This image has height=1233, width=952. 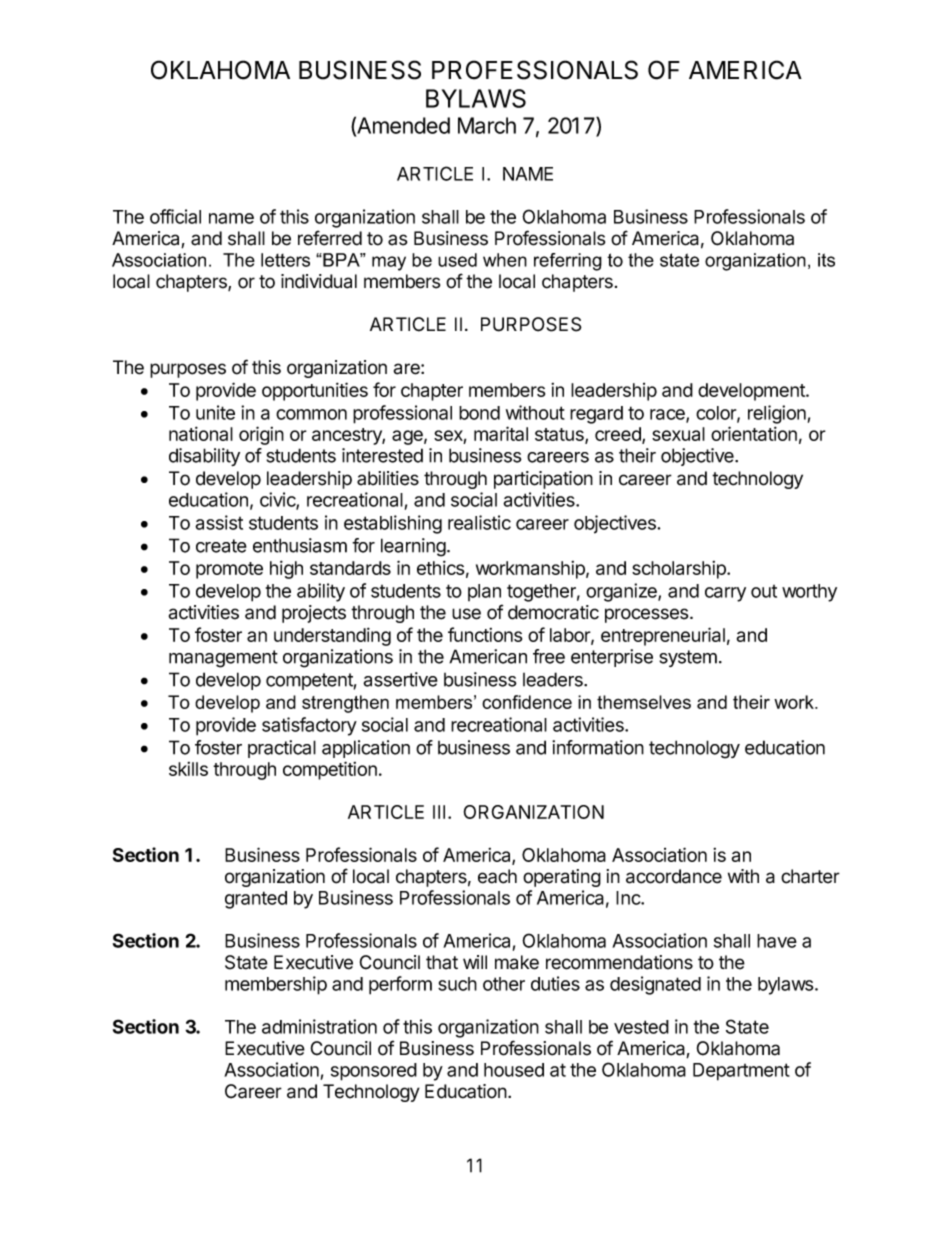 What do you see at coordinates (175, 216) in the image?
I see `official` at bounding box center [175, 216].
